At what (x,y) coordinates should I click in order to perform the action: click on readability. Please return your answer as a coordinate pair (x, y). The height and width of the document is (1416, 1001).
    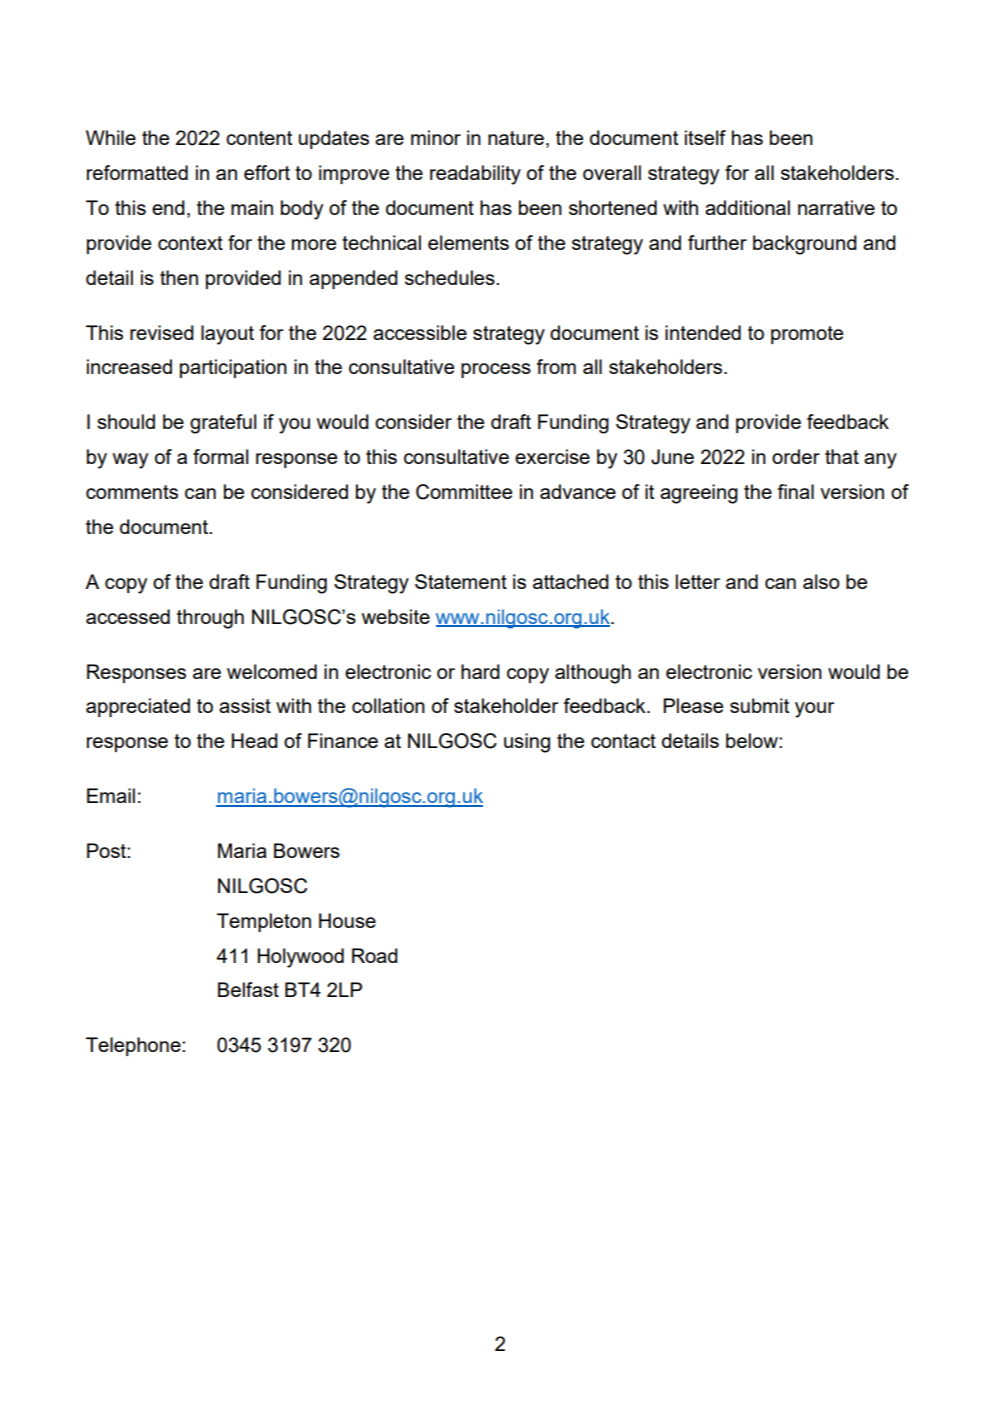
    Looking at the image, I should click on (475, 175).
